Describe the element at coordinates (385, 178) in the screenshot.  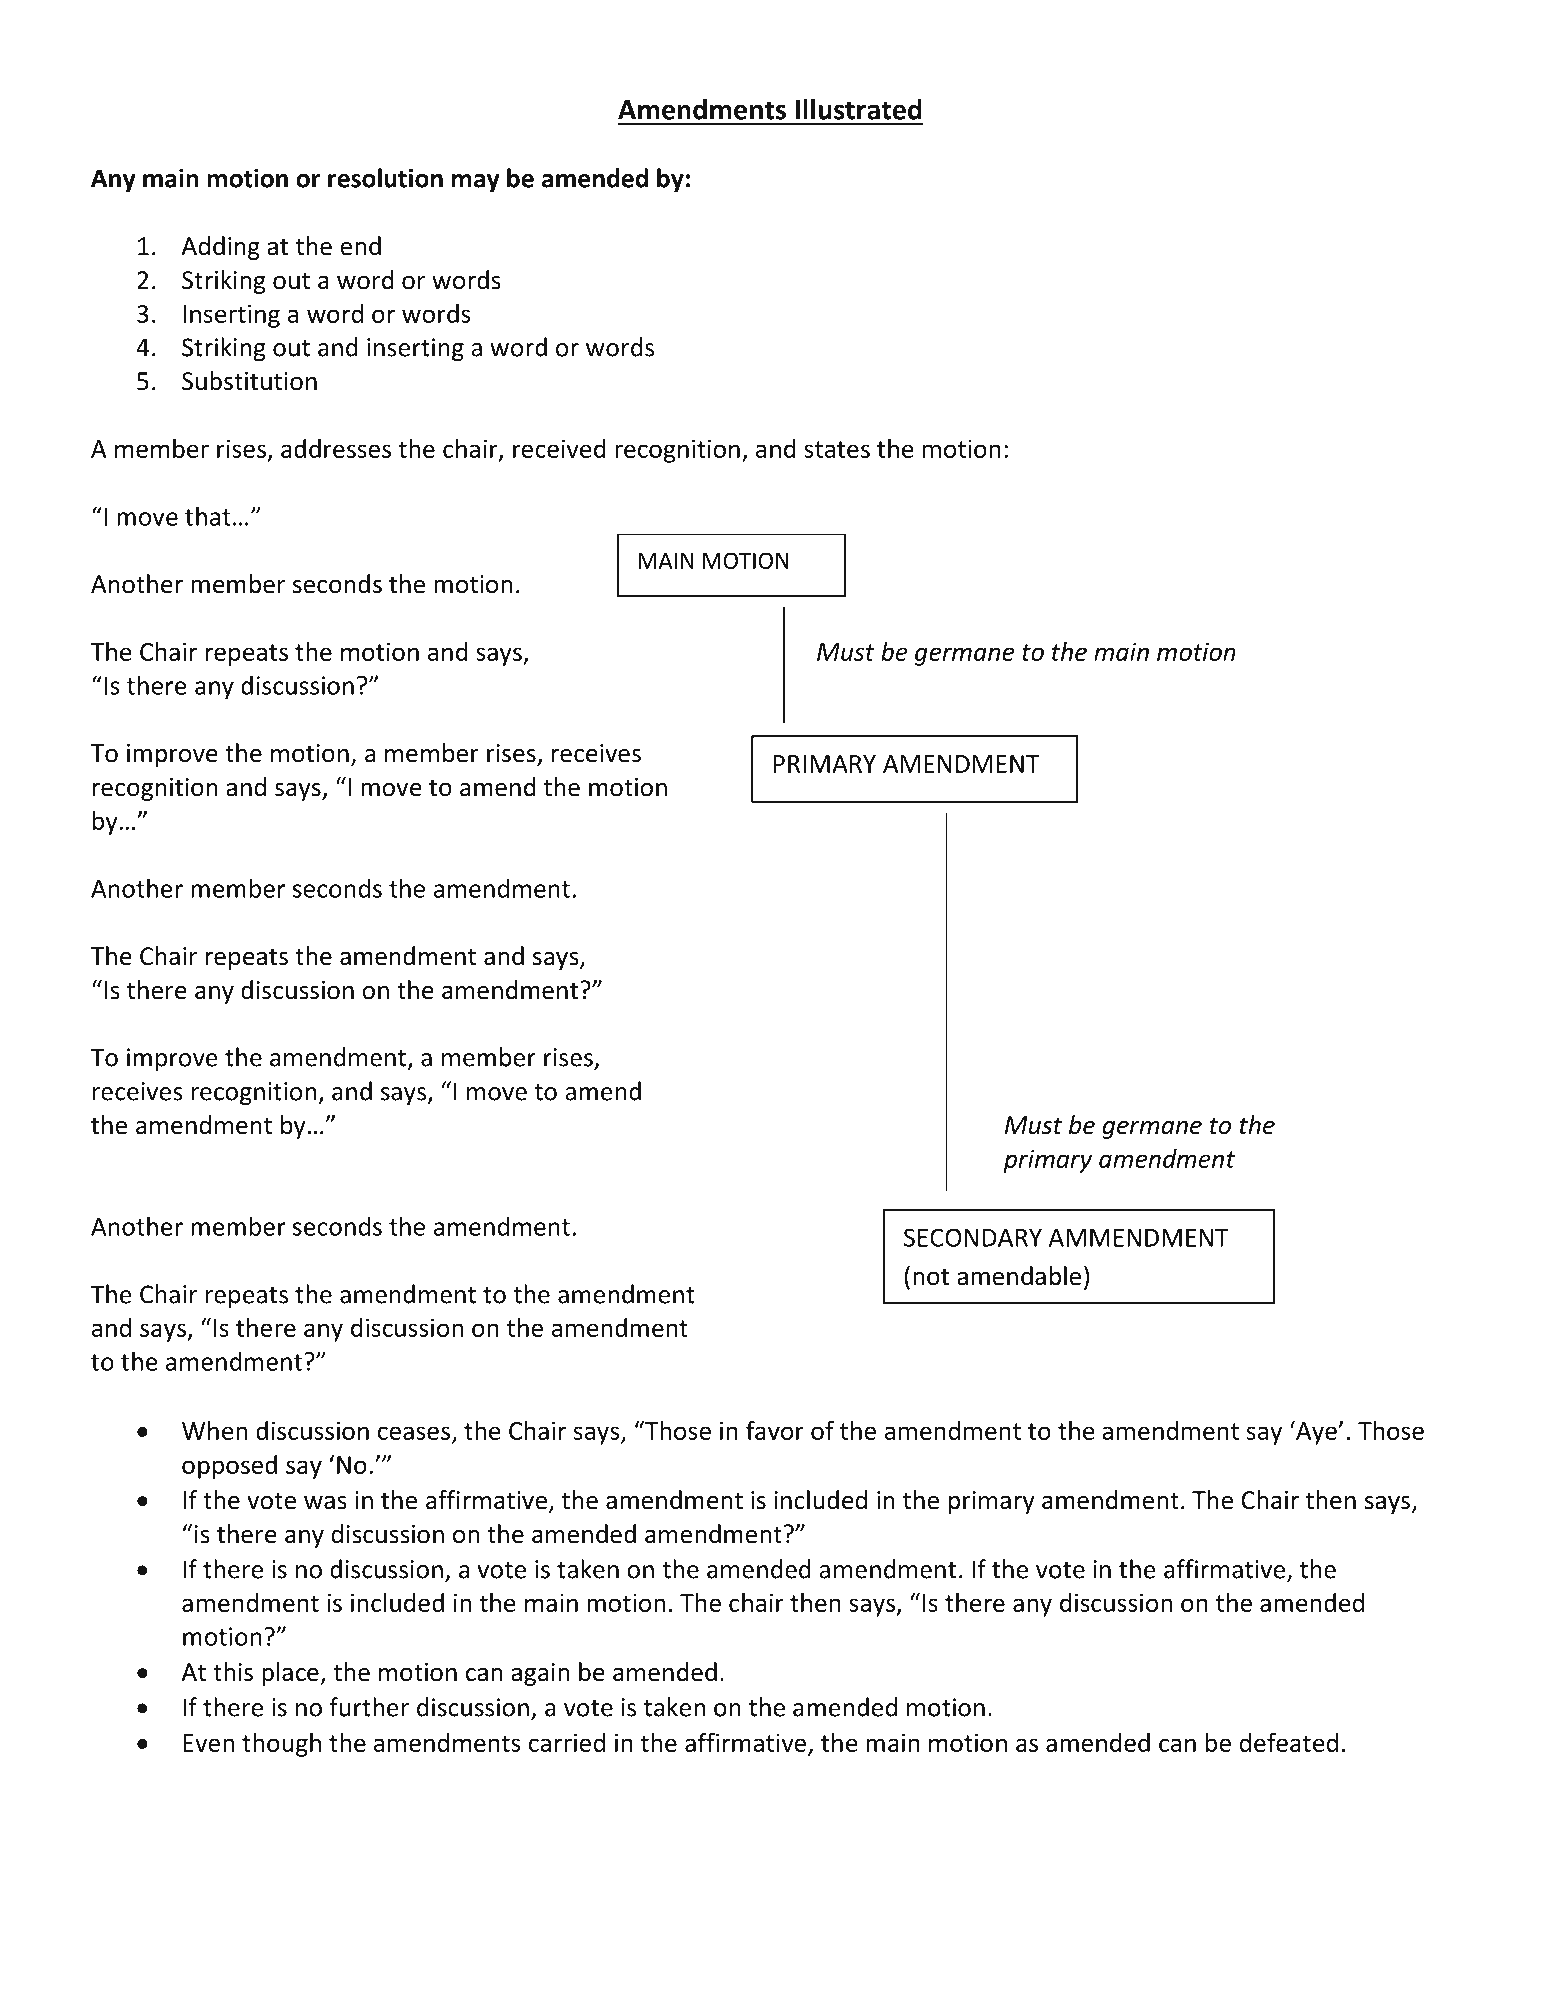
I see `resolution` at that location.
